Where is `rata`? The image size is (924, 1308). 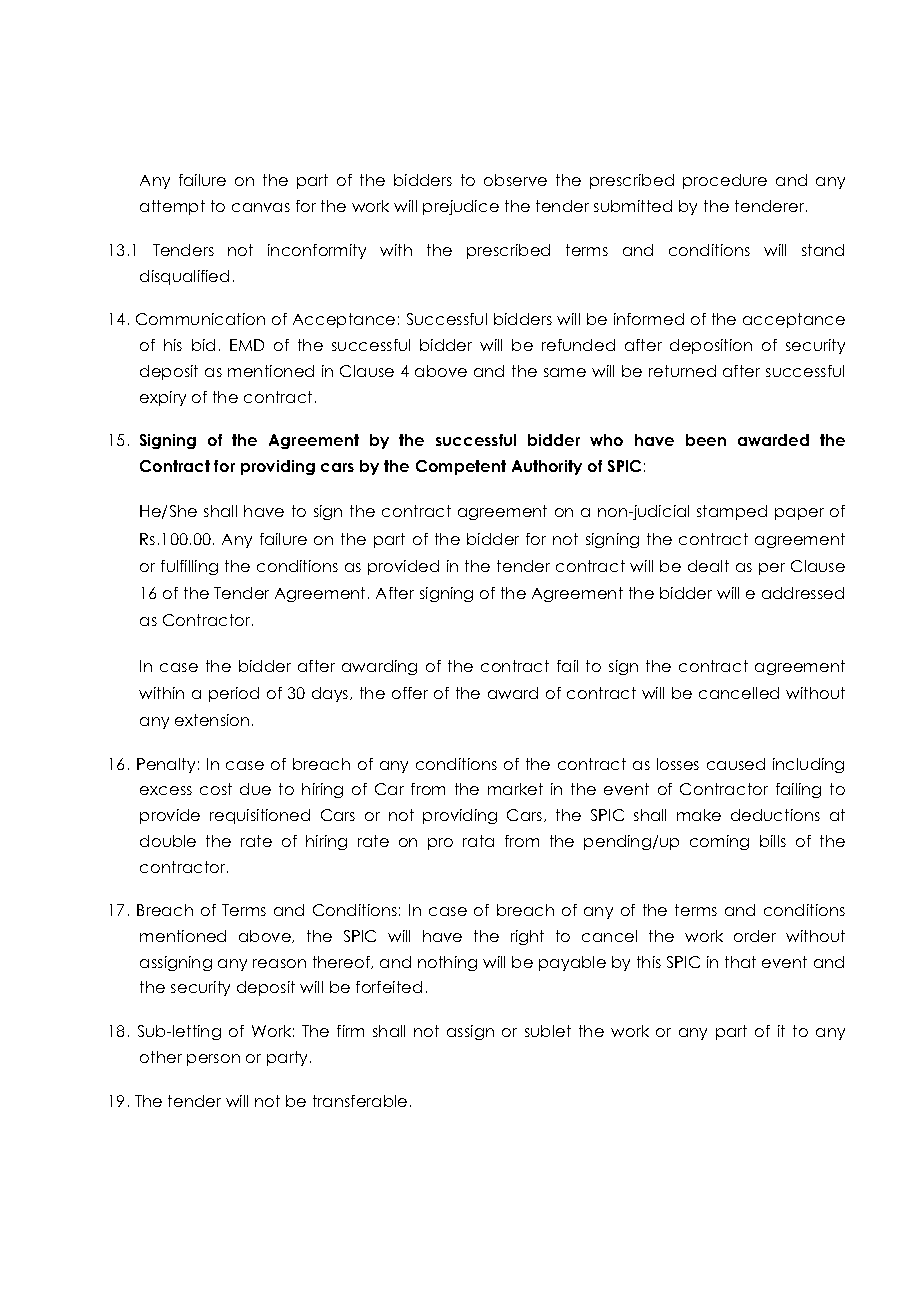 rata is located at coordinates (478, 841).
